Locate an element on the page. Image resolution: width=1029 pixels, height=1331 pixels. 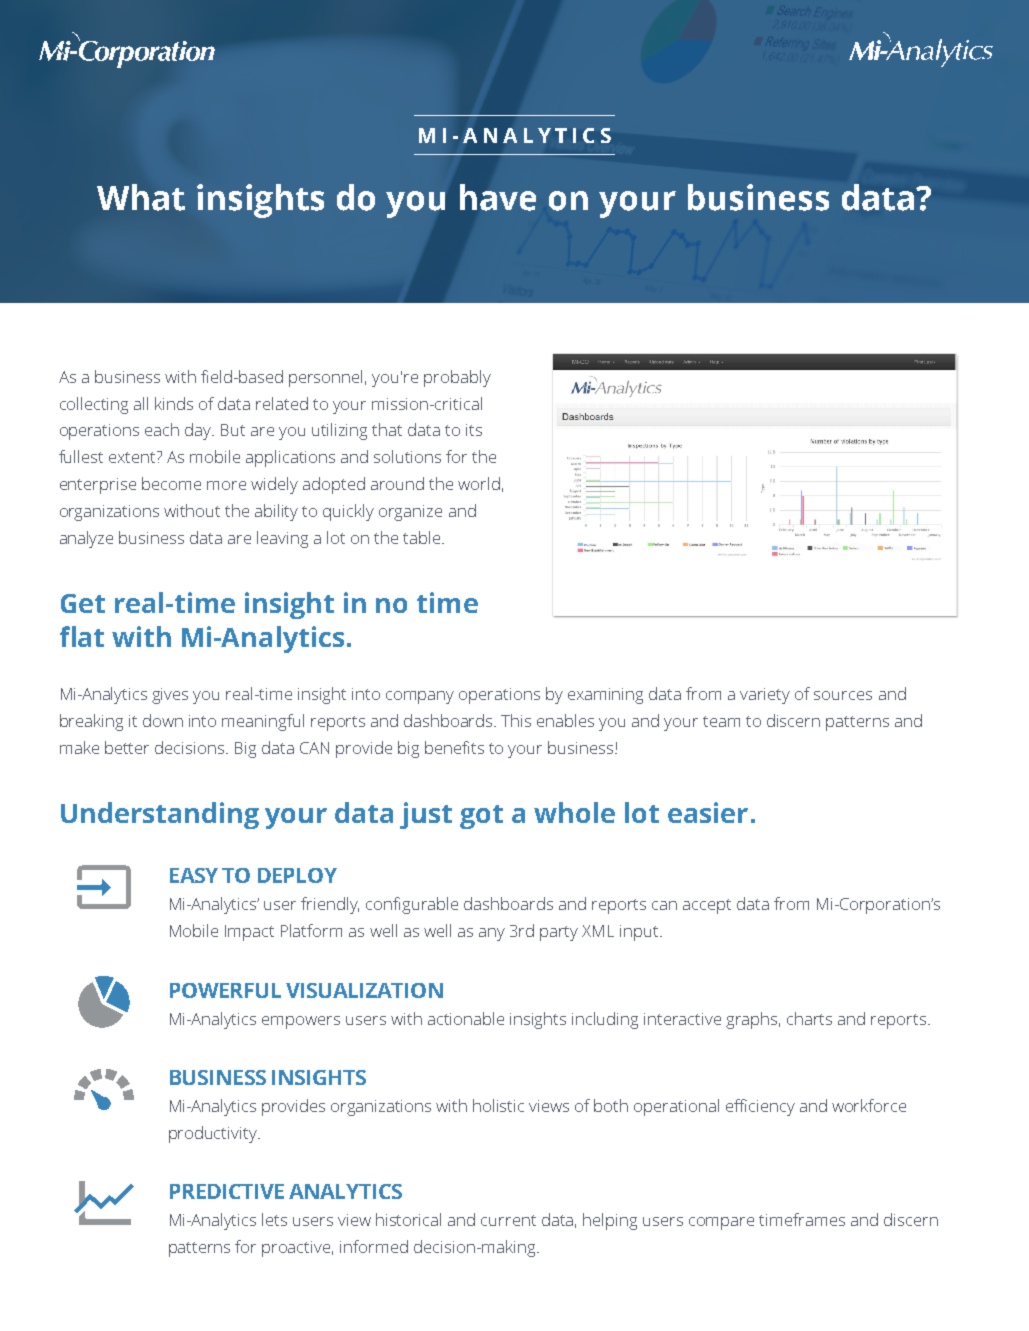
team is located at coordinates (721, 721).
